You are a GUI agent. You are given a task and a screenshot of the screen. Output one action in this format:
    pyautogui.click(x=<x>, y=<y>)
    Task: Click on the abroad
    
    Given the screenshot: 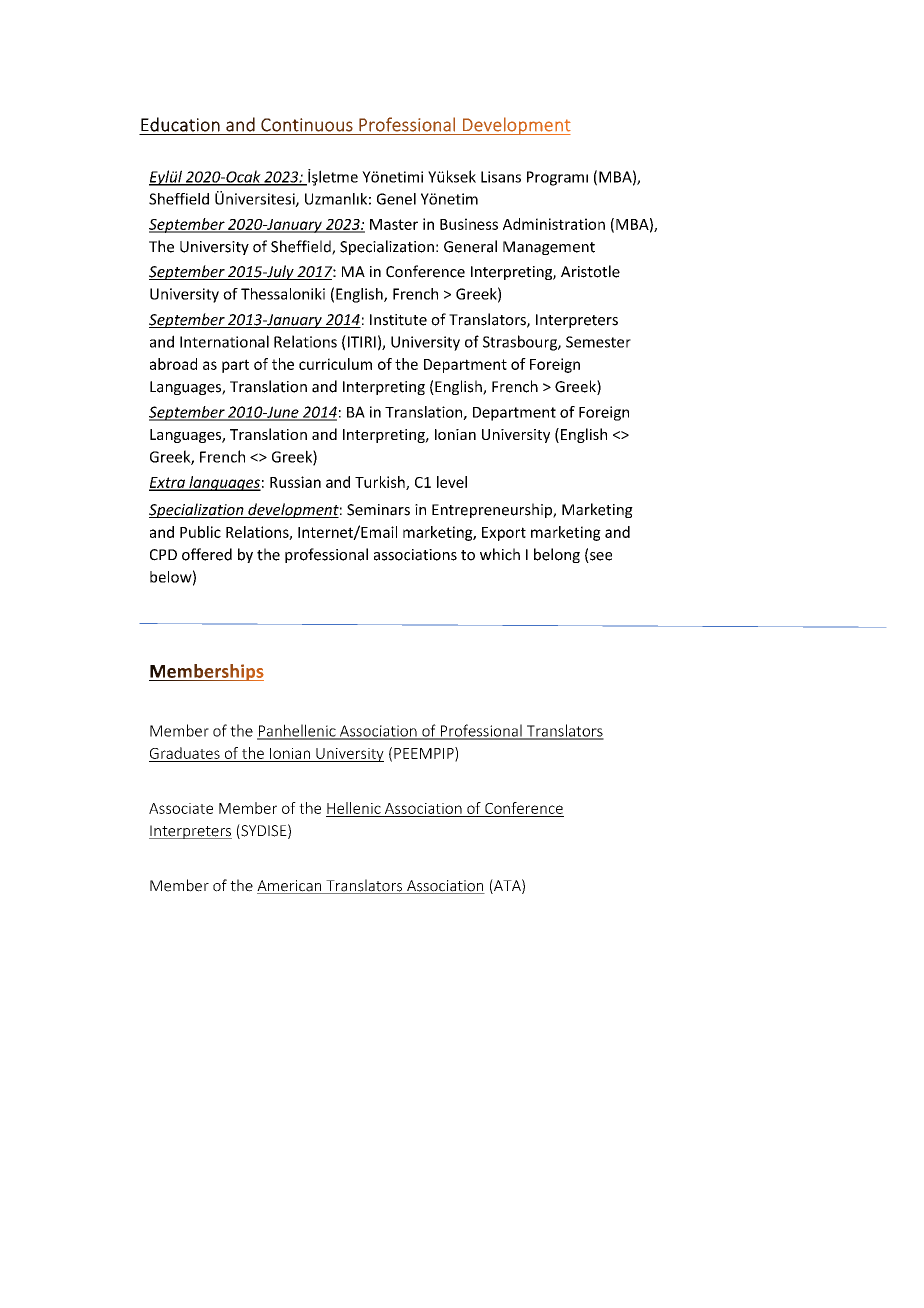 What is the action you would take?
    pyautogui.click(x=173, y=364)
